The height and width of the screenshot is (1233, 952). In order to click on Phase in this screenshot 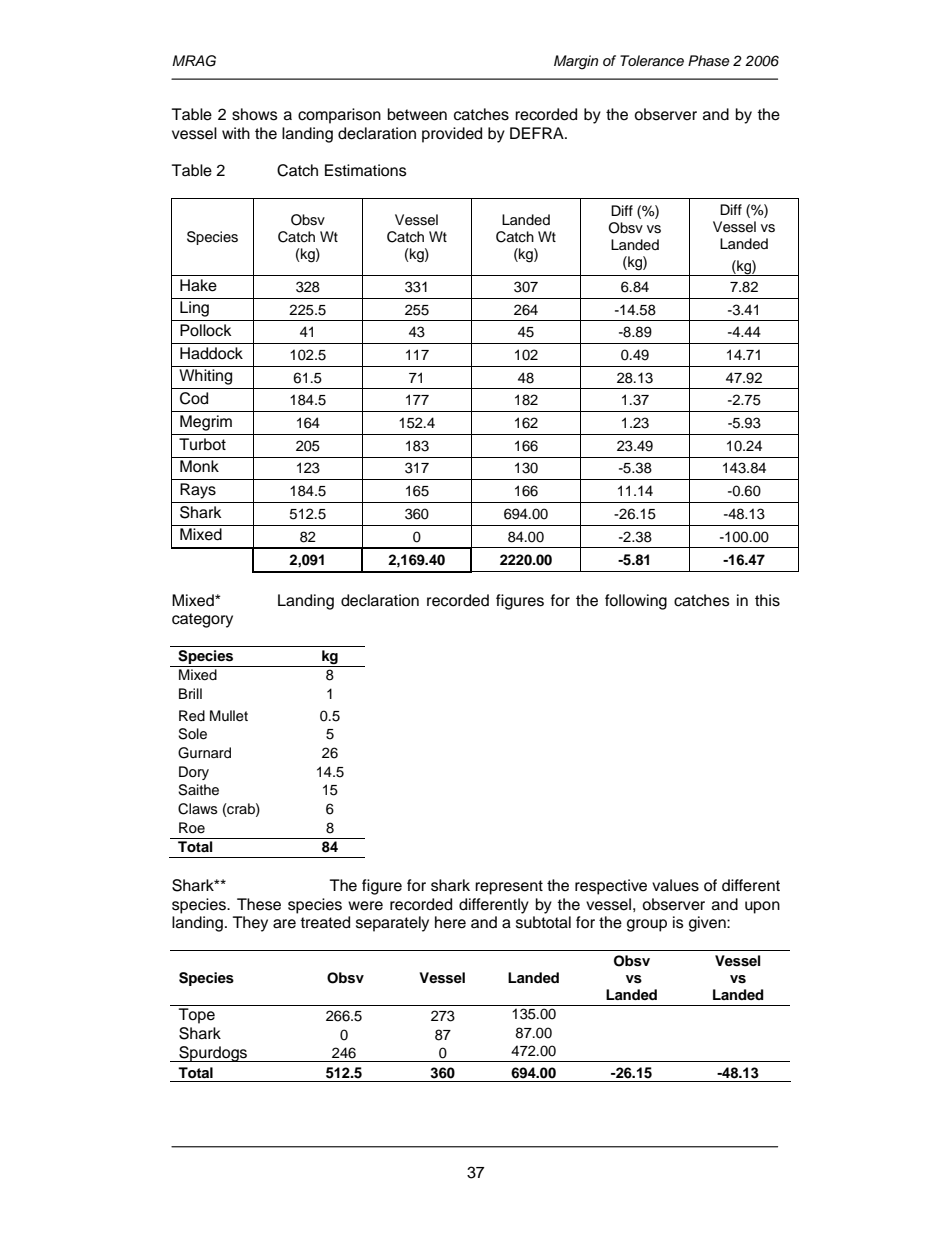, I will do `click(709, 61)`.
